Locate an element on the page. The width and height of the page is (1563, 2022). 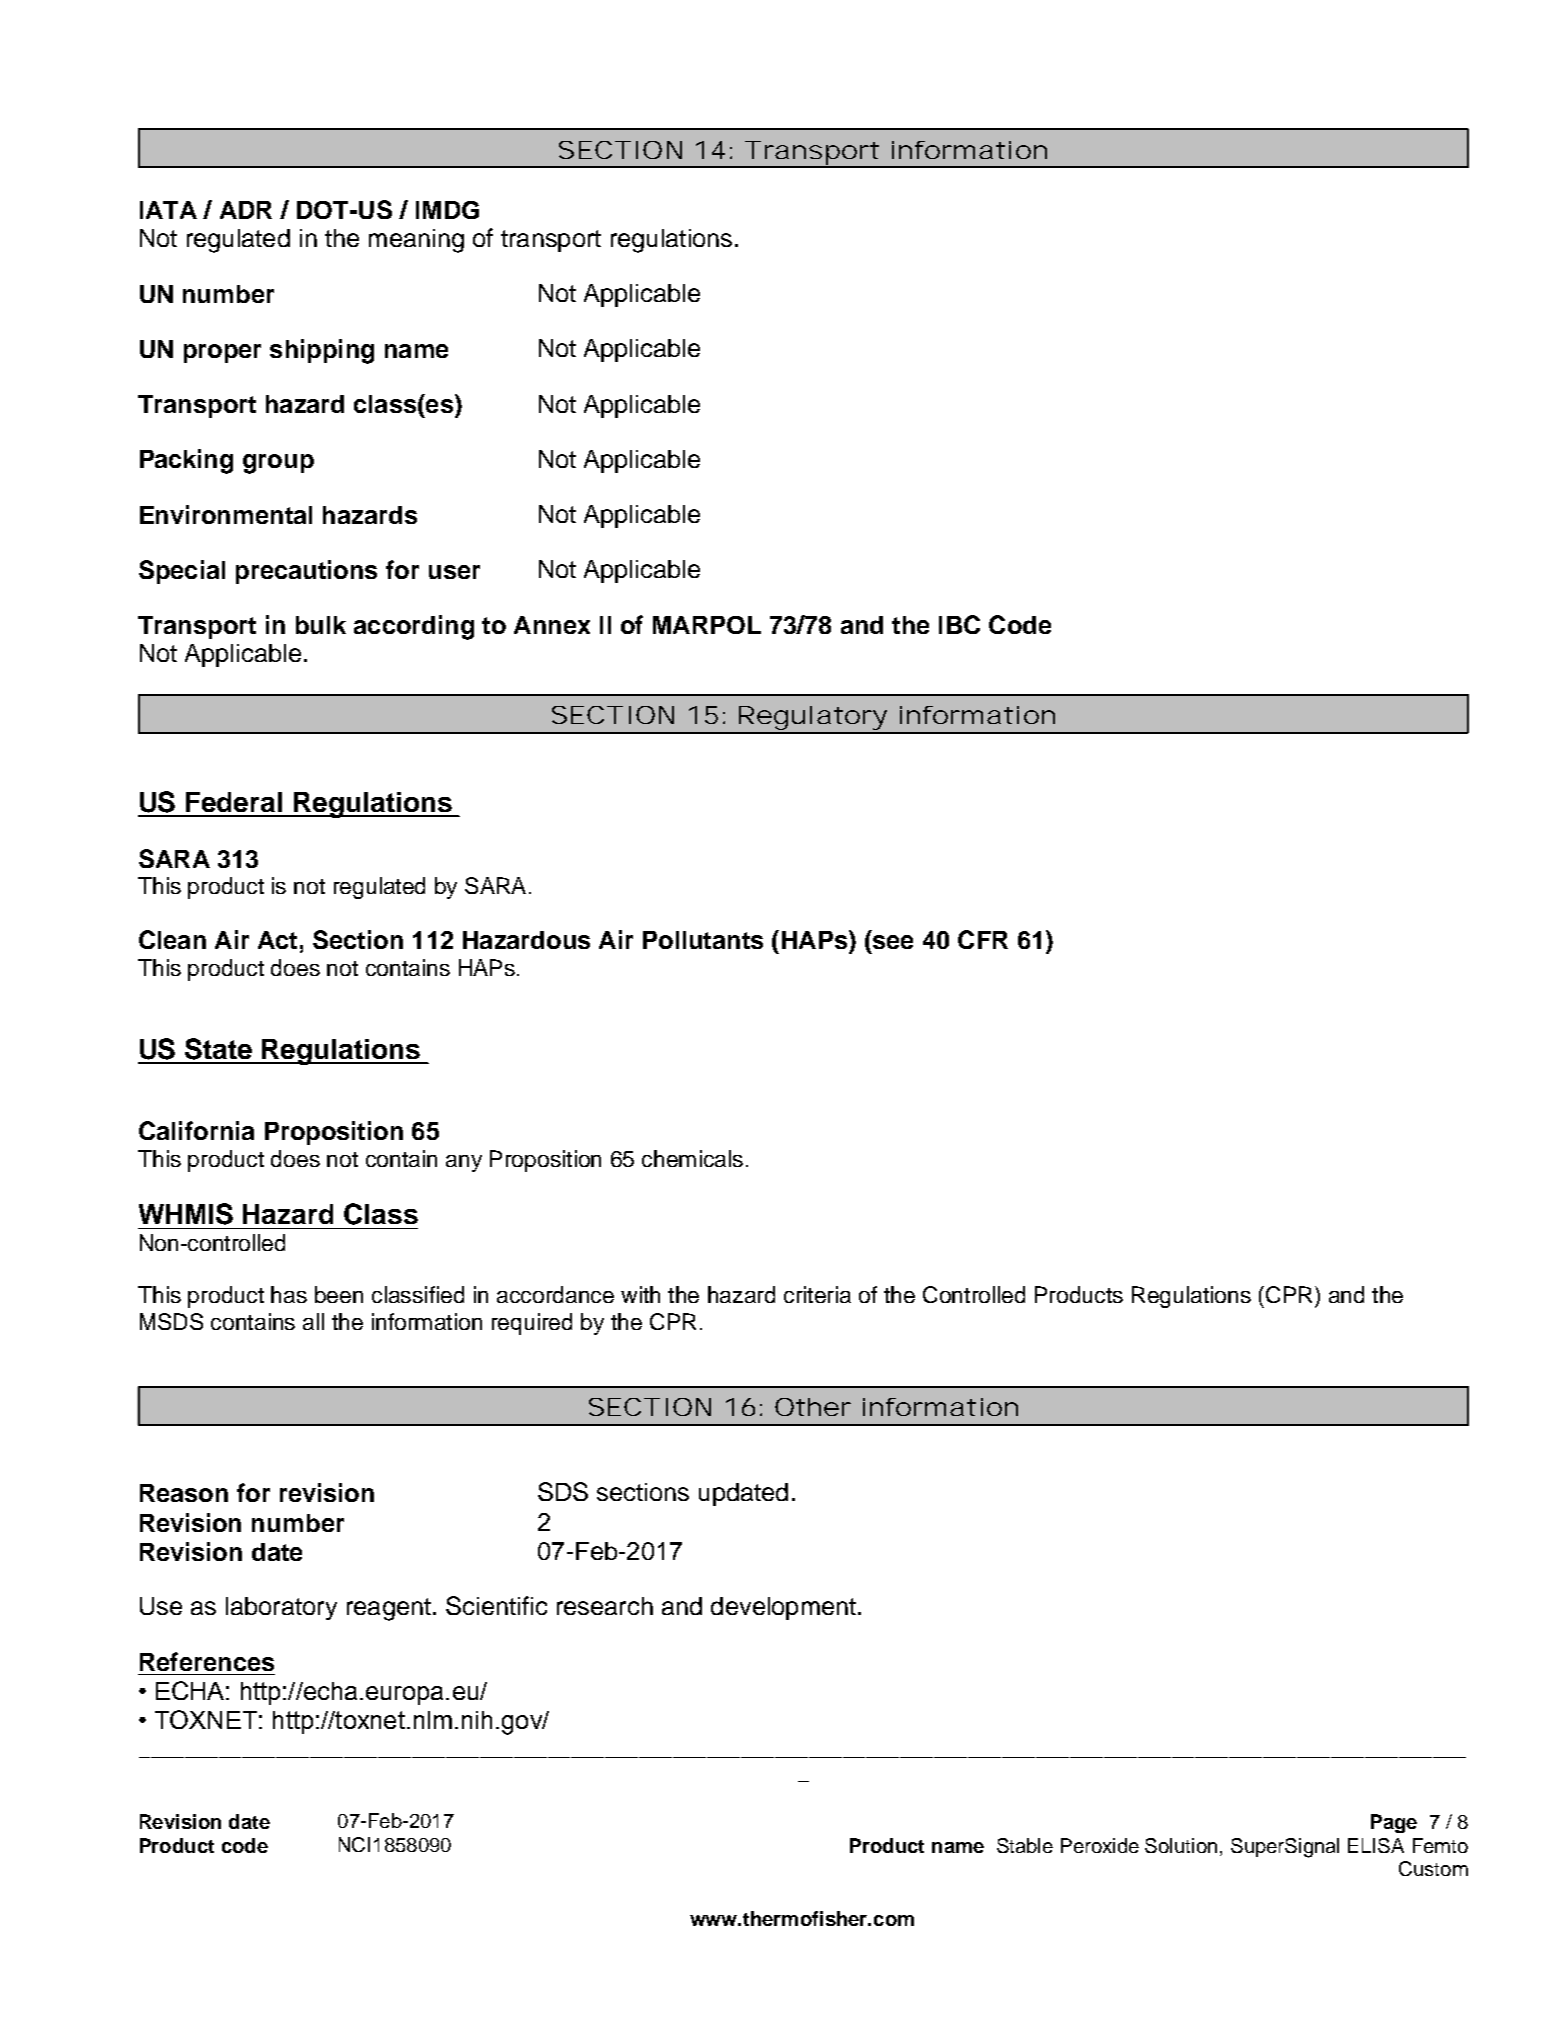
IBC is located at coordinates (959, 624).
